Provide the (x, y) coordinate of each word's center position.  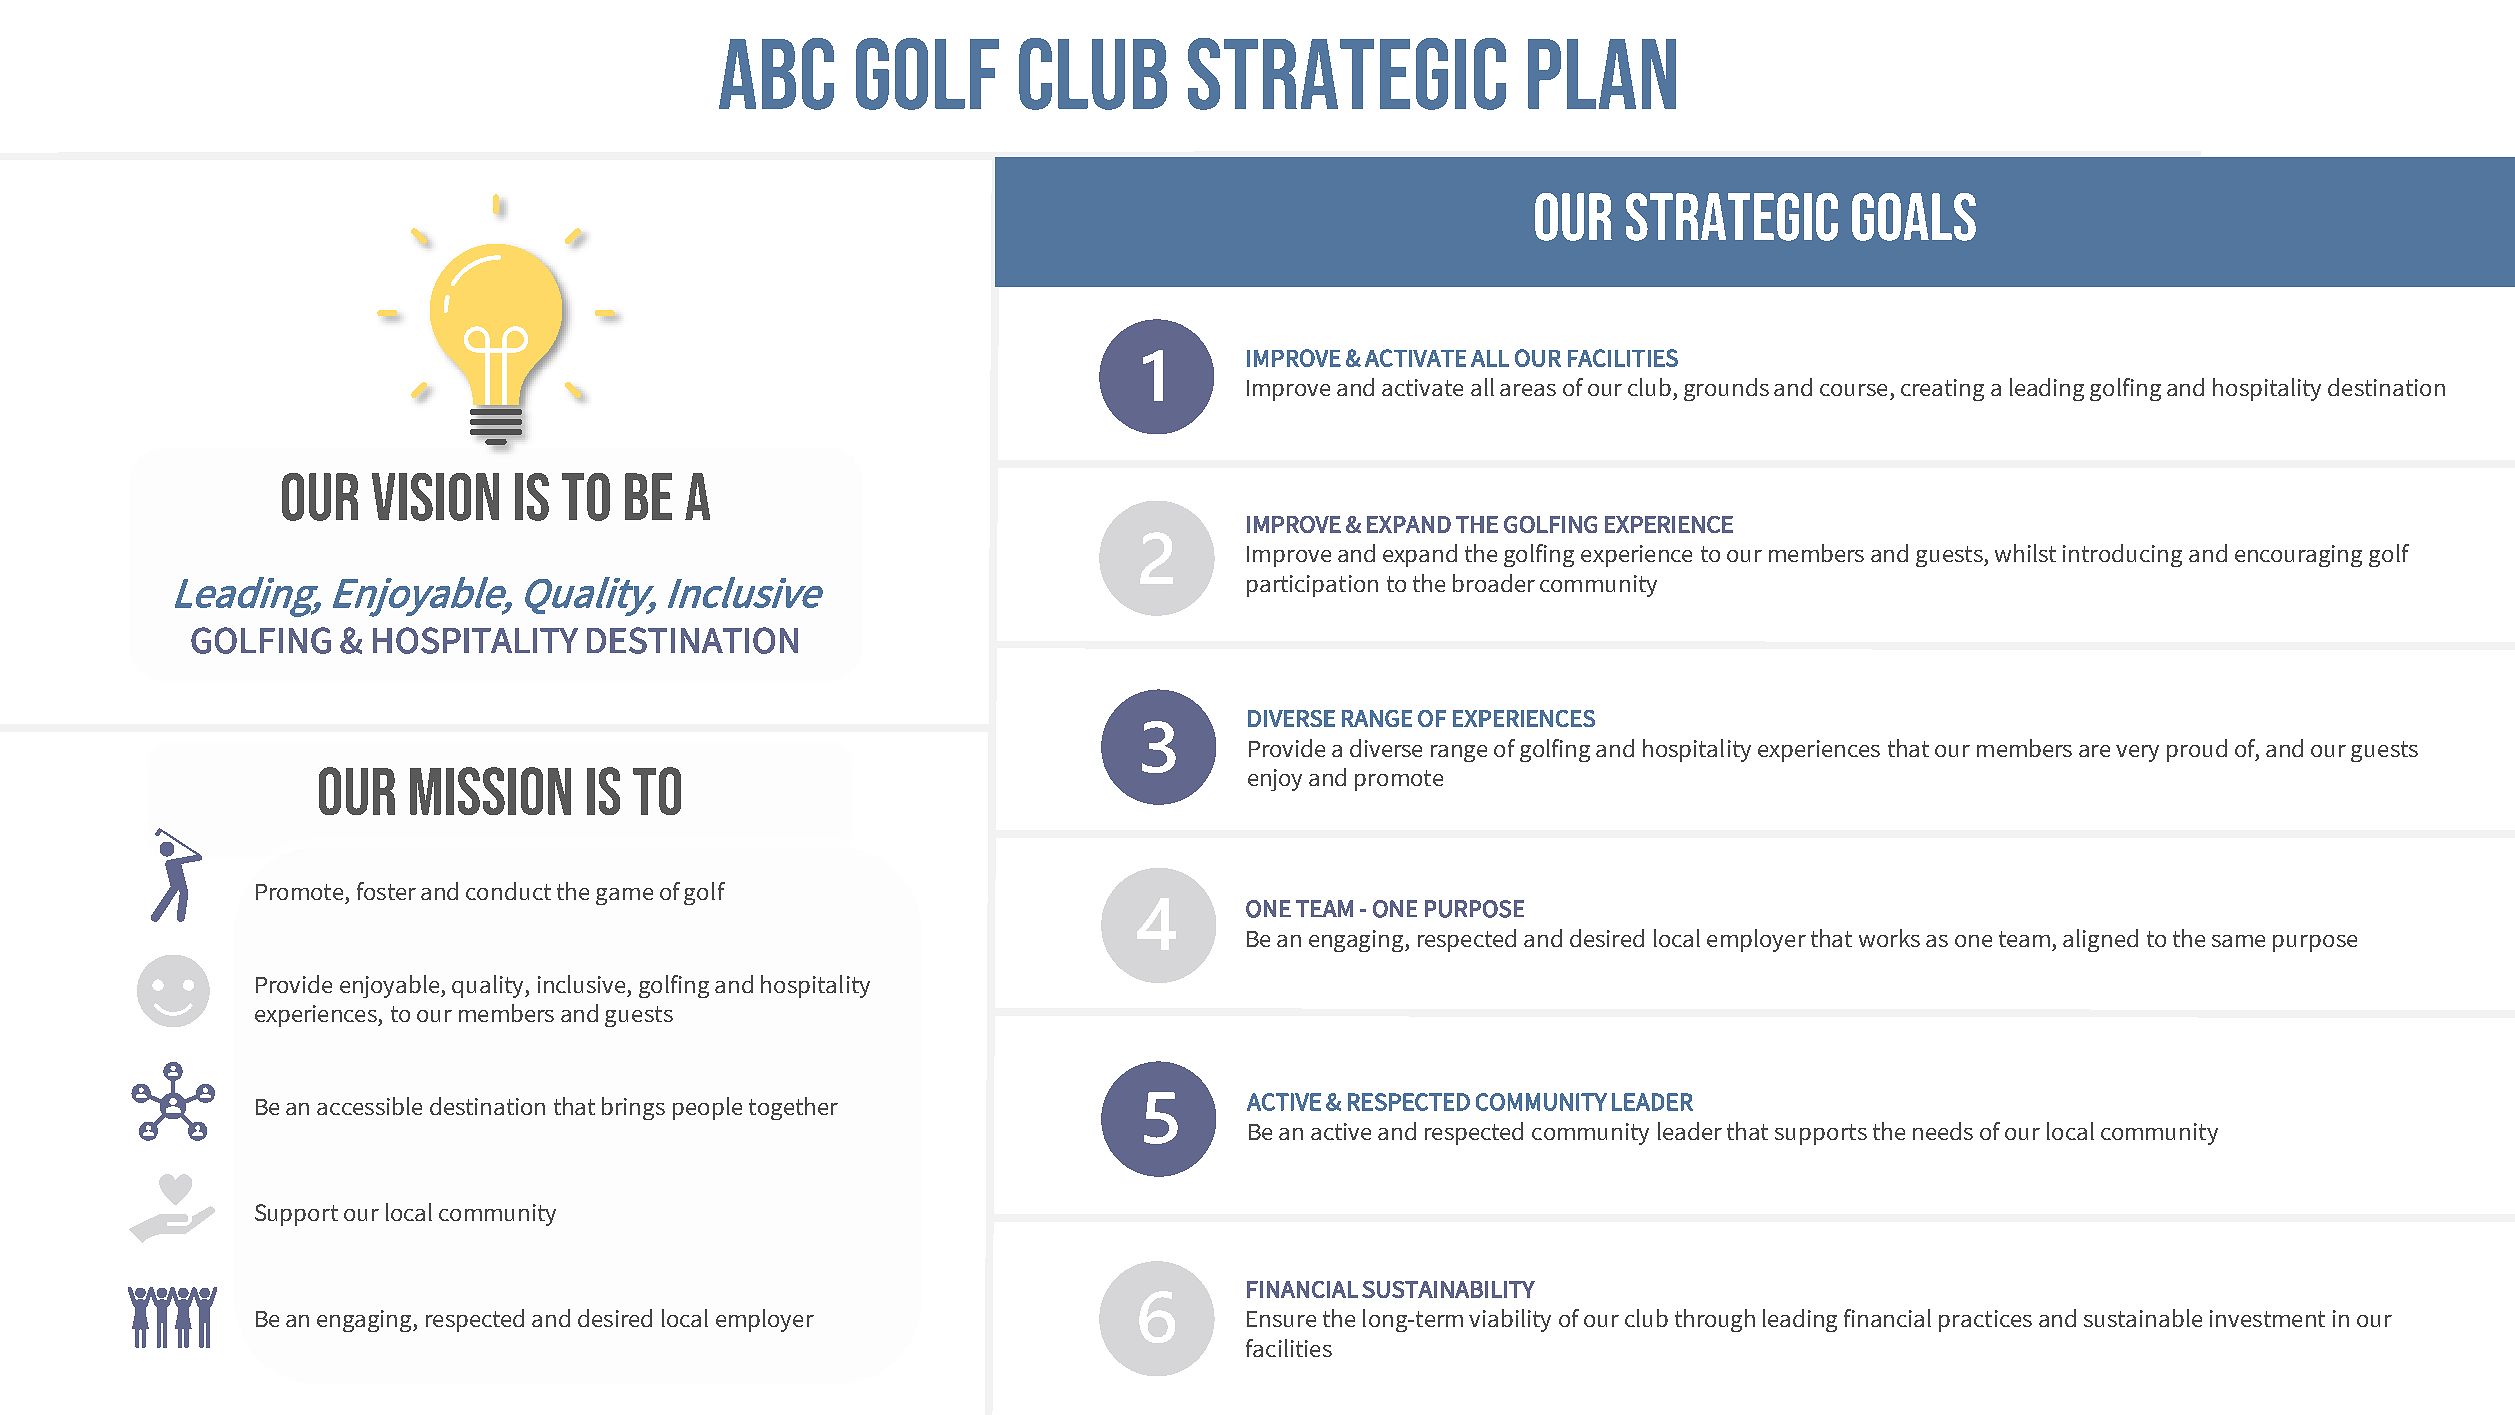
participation (1312, 586)
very (2137, 753)
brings (633, 1108)
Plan (1602, 74)
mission (490, 791)
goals (1914, 217)
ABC (776, 74)
